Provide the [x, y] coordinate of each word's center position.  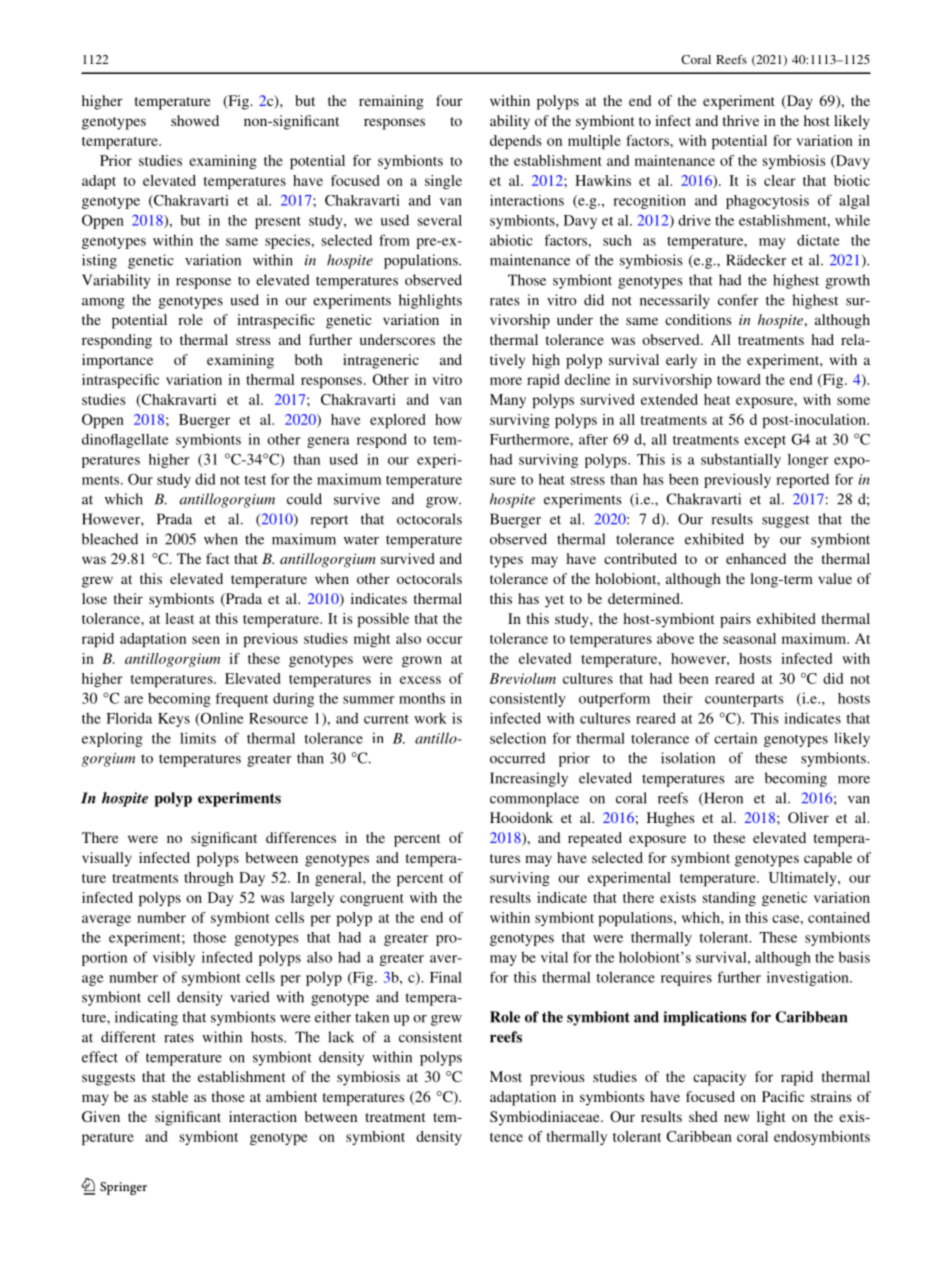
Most [506, 1076]
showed [195, 120]
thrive [741, 120]
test [255, 480]
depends [515, 142]
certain [735, 738]
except [765, 442]
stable [170, 1096]
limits [198, 738]
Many [508, 401]
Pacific [783, 1096]
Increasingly [529, 779]
